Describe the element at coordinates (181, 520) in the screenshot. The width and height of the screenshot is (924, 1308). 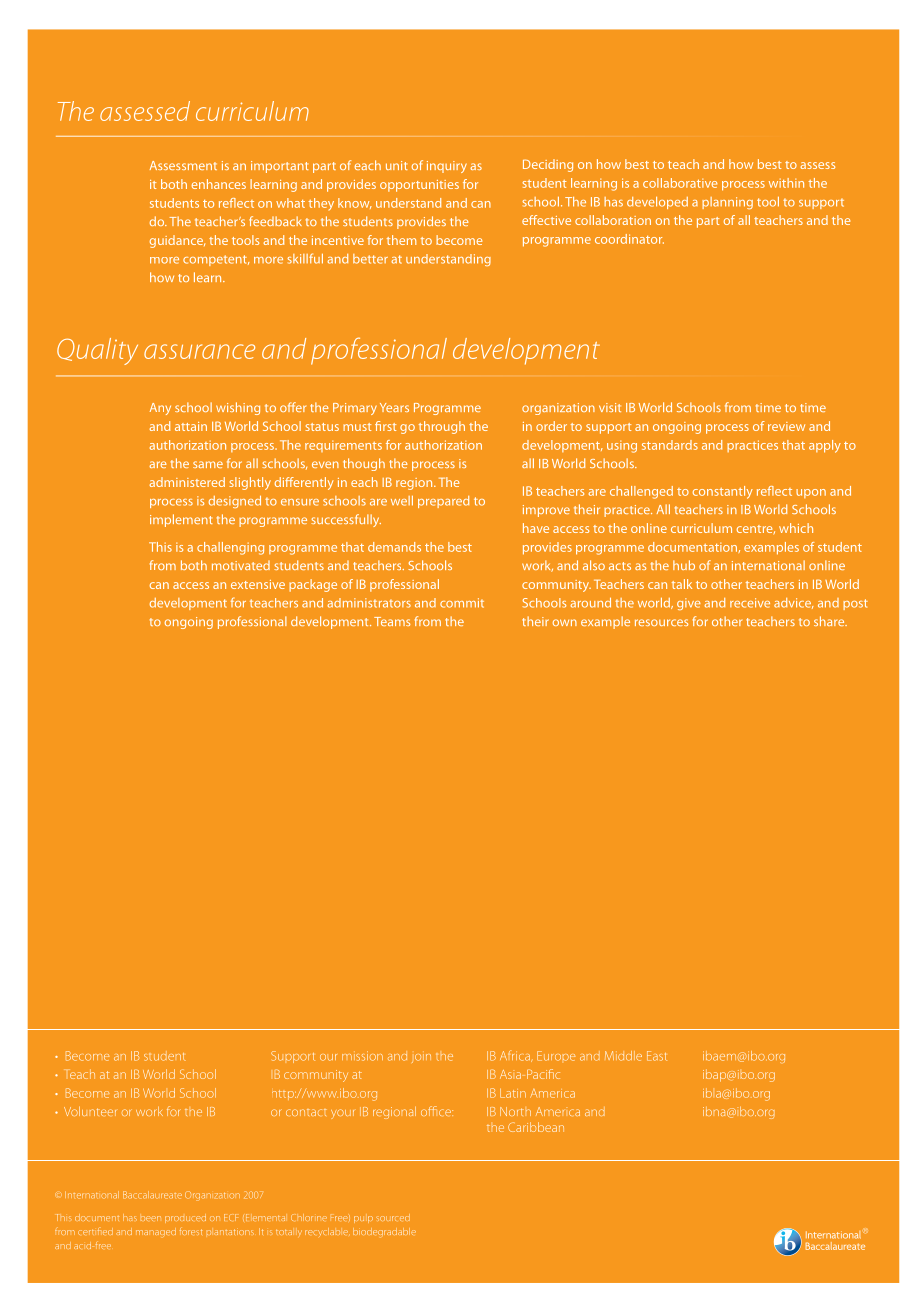
I see `implement` at that location.
